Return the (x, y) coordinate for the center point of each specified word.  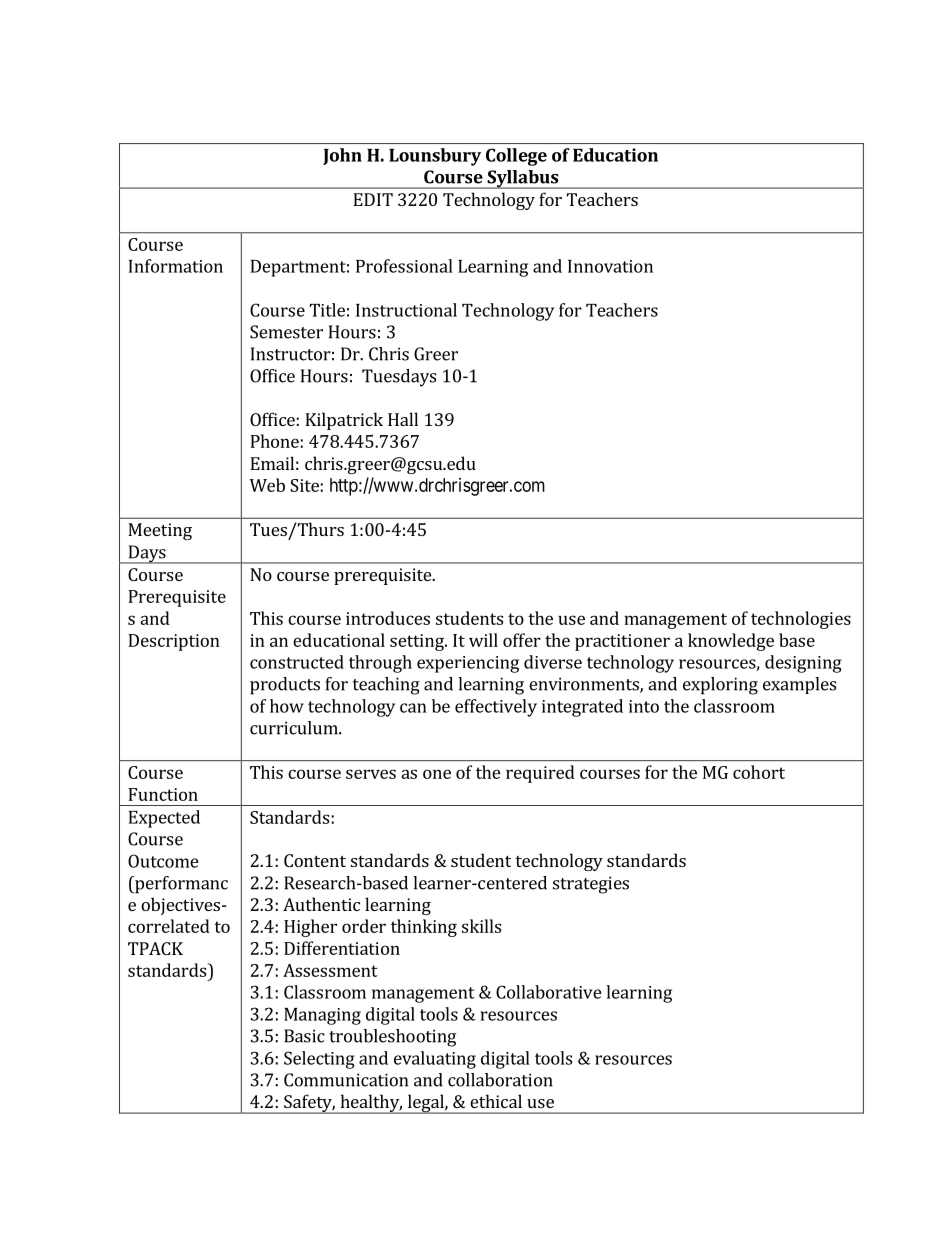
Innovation (610, 266)
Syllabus (523, 179)
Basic (304, 1036)
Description (174, 642)
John (342, 156)
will (483, 640)
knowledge (731, 642)
